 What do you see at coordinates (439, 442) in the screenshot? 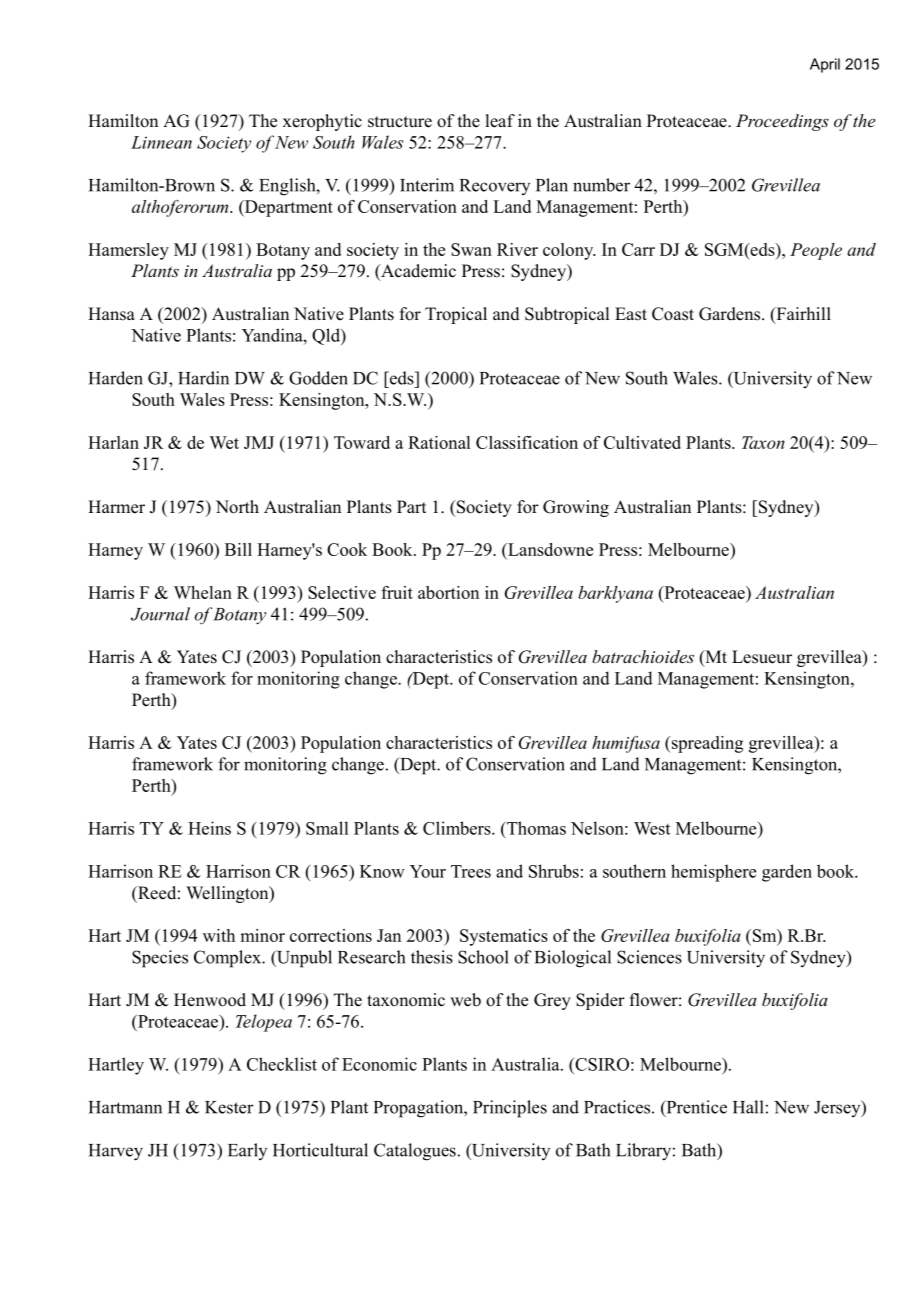
I see `Rational` at bounding box center [439, 442].
